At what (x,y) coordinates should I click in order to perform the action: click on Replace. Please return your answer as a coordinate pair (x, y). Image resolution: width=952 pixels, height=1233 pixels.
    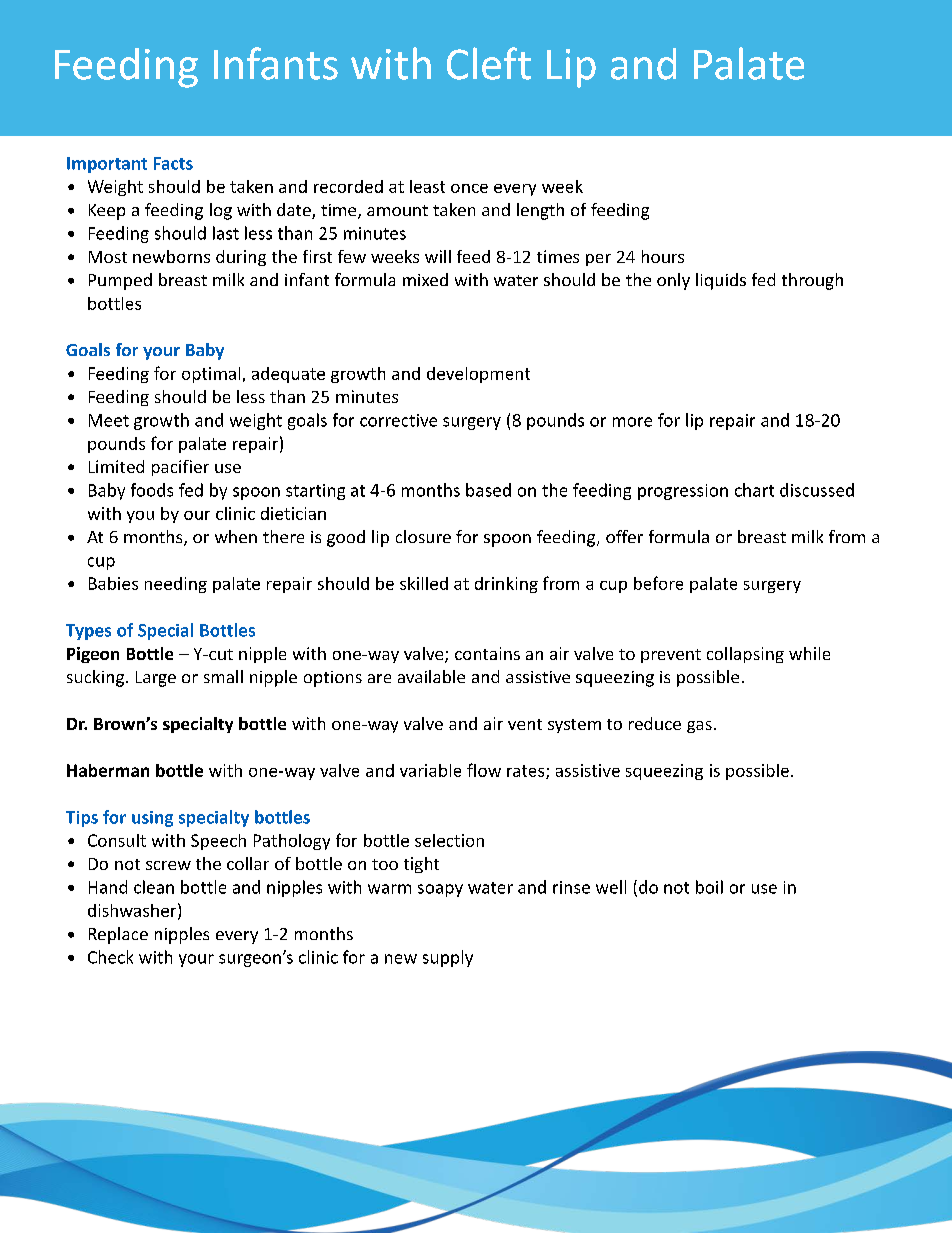
    Looking at the image, I should click on (118, 935).
